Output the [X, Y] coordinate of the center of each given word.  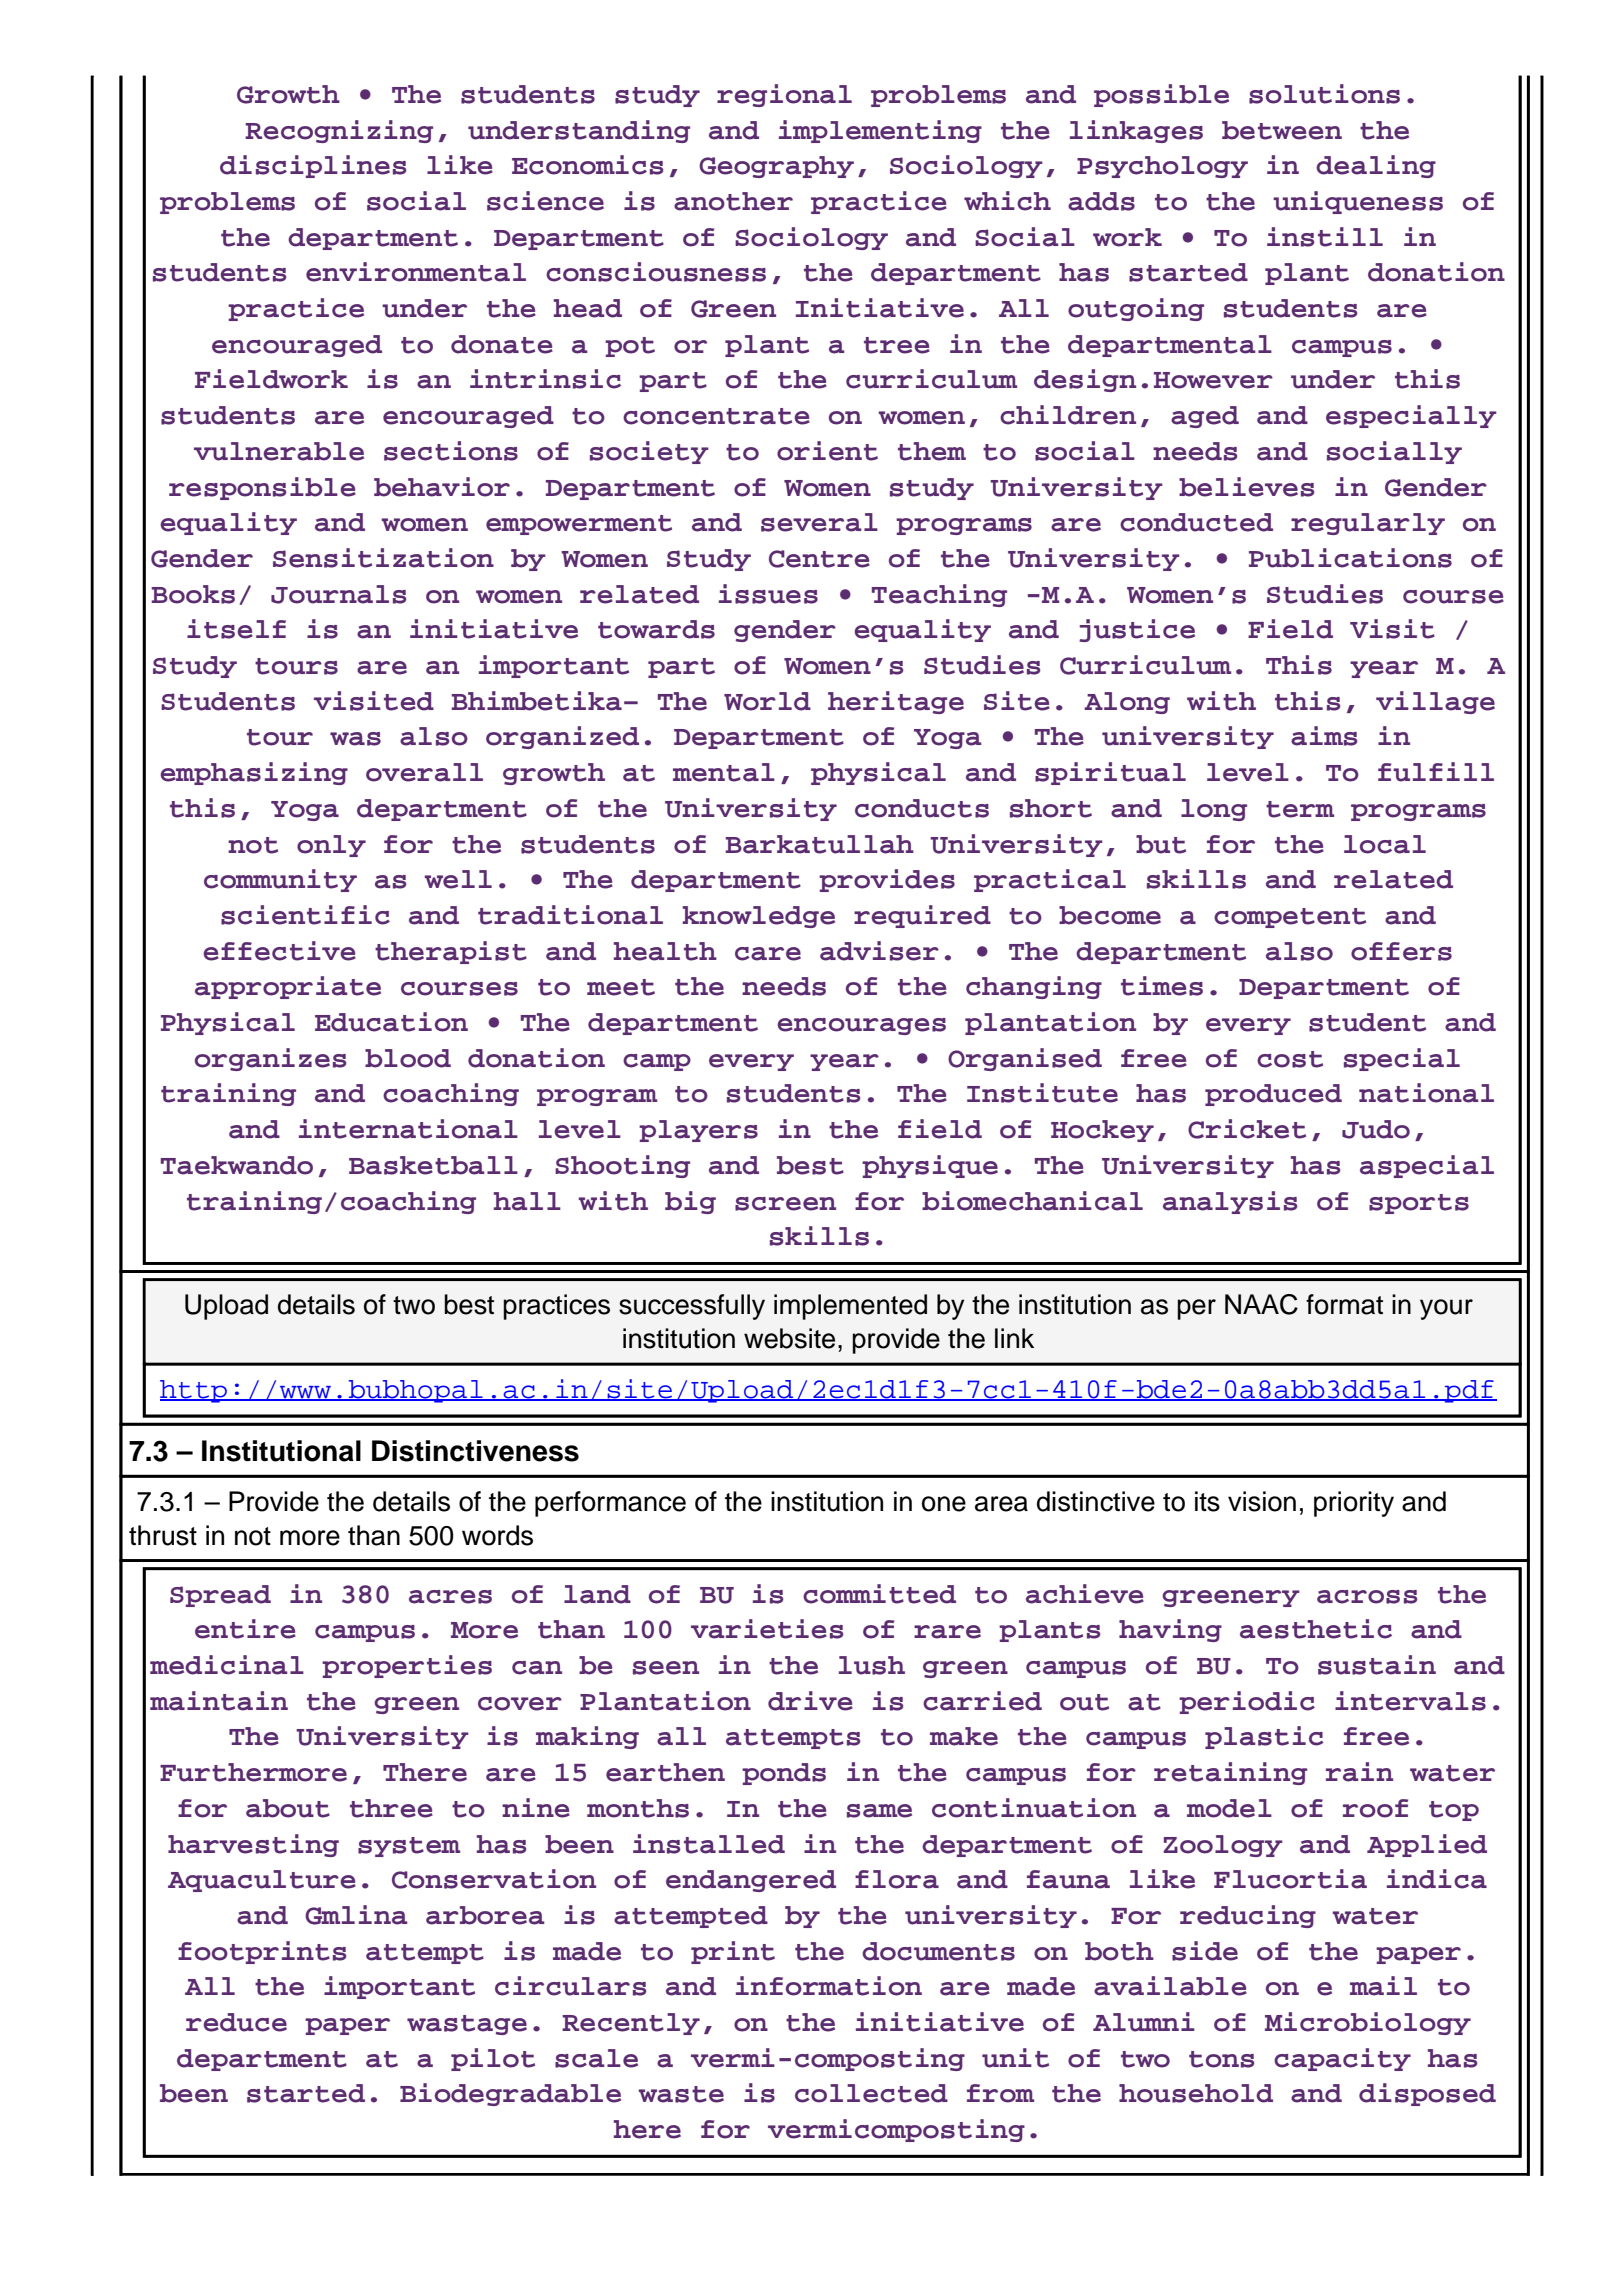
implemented [850, 1307]
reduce [236, 2022]
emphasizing [254, 773]
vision [1262, 1501]
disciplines [313, 166]
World [767, 701]
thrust [163, 1535]
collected [871, 2093]
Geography [776, 167]
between [1282, 130]
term [1300, 809]
